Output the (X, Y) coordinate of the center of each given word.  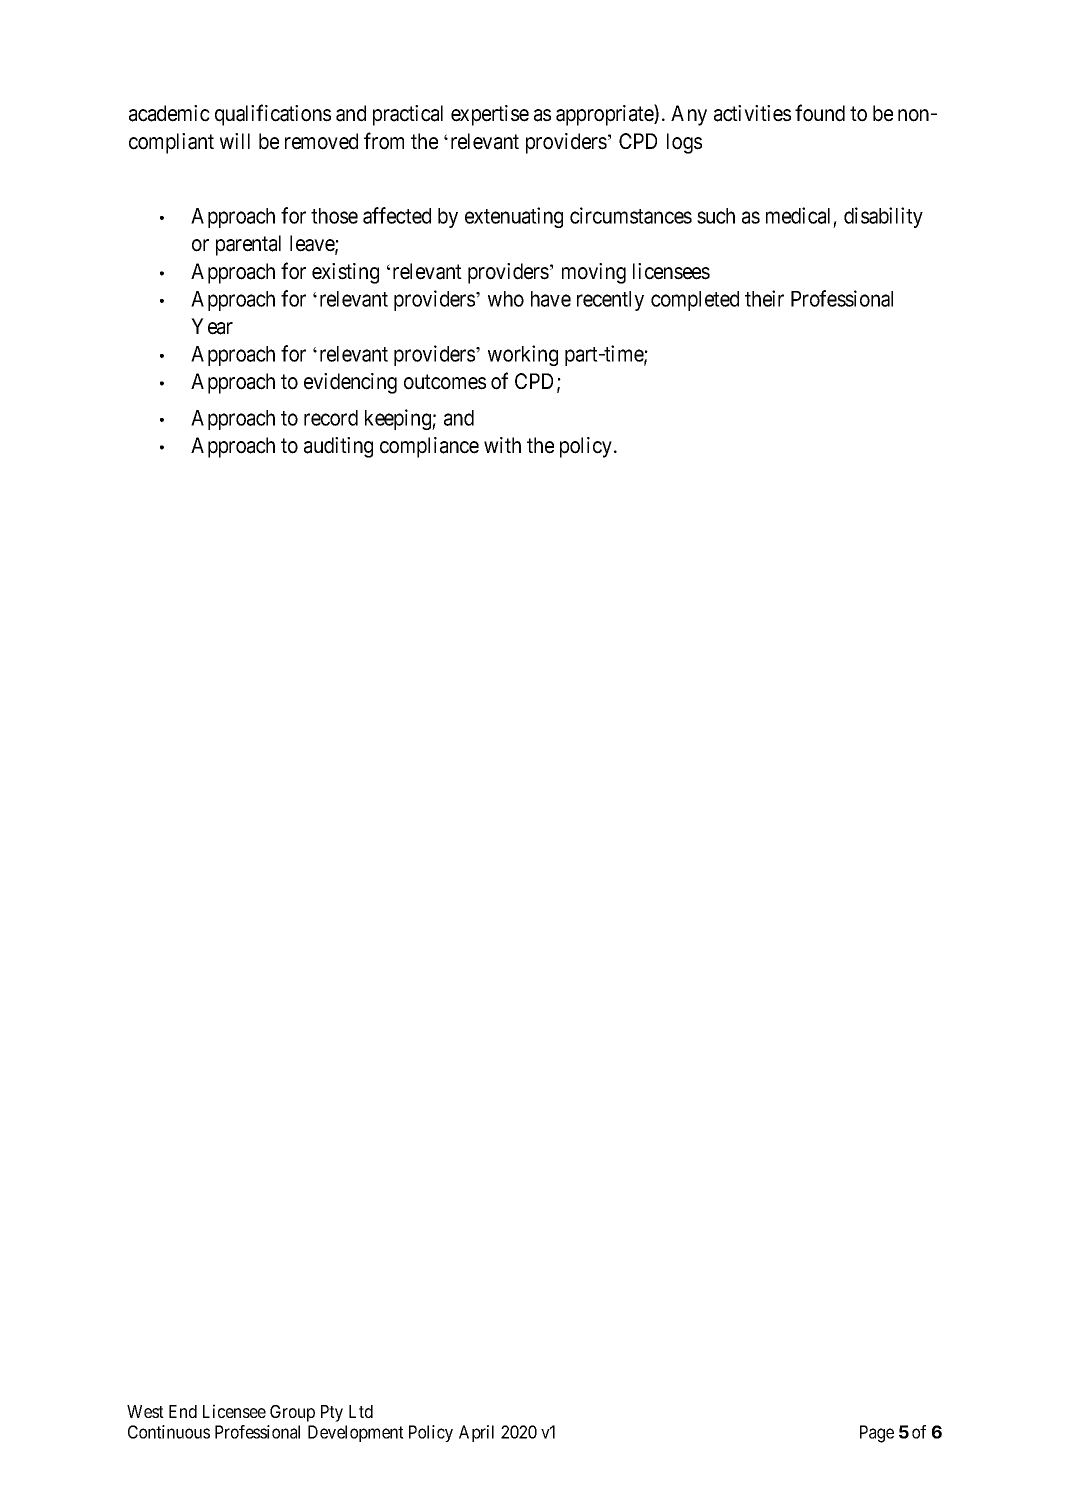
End (183, 1411)
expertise (490, 115)
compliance (429, 447)
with (502, 445)
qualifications (273, 115)
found (820, 113)
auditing (338, 447)
